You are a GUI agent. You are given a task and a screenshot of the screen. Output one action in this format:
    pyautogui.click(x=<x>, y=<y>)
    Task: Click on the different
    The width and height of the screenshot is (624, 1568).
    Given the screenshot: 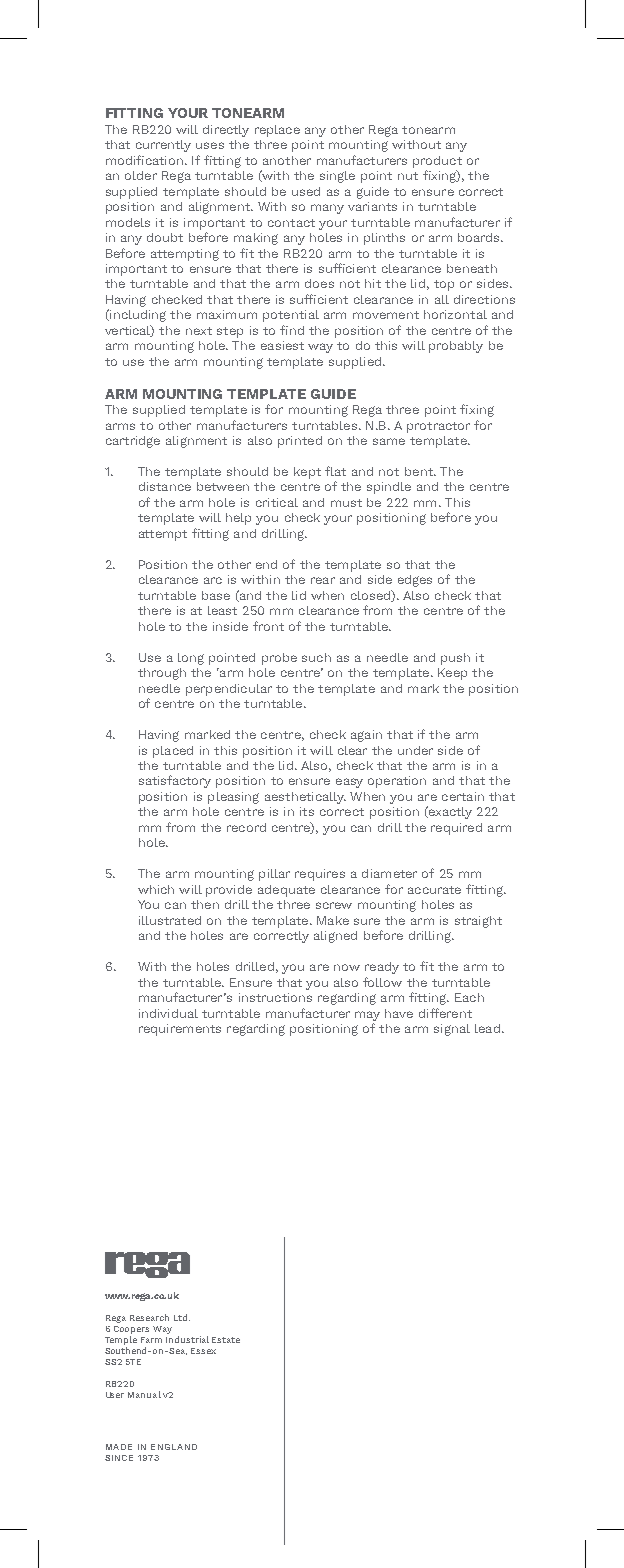 What is the action you would take?
    pyautogui.click(x=445, y=1013)
